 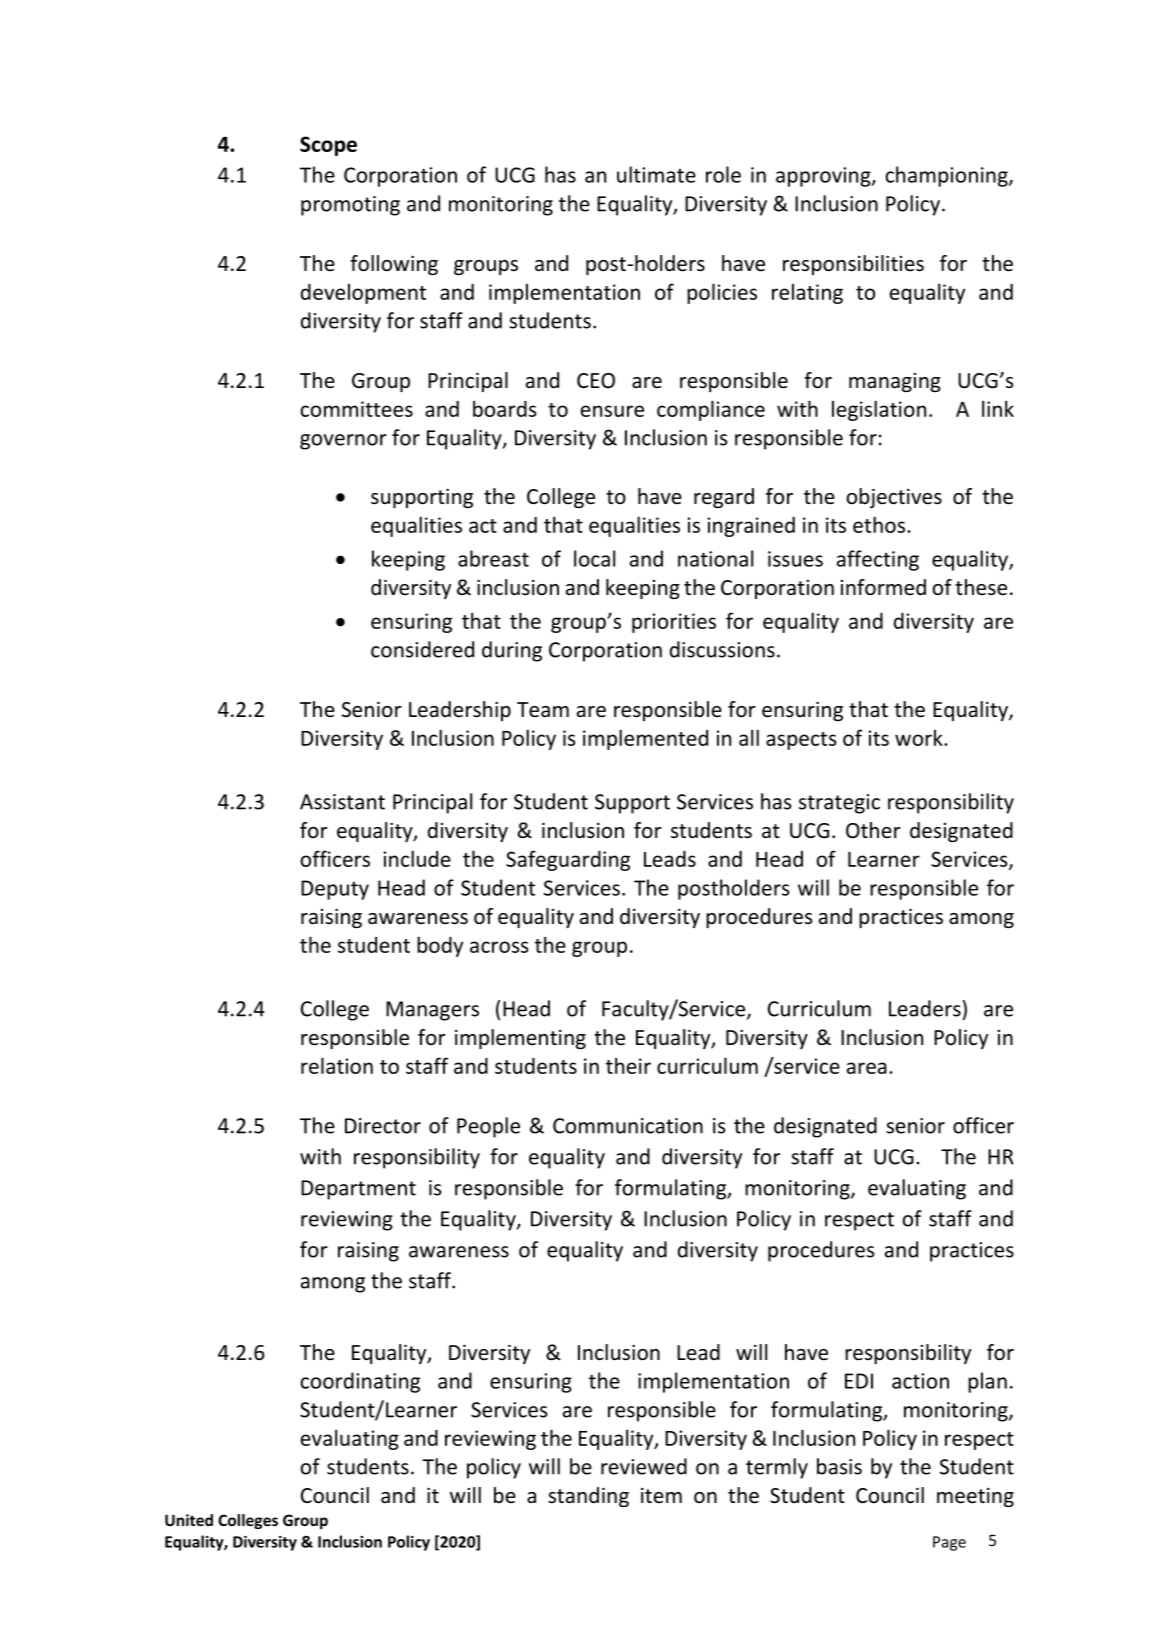 What do you see at coordinates (335, 890) in the document?
I see `Deputy` at bounding box center [335, 890].
